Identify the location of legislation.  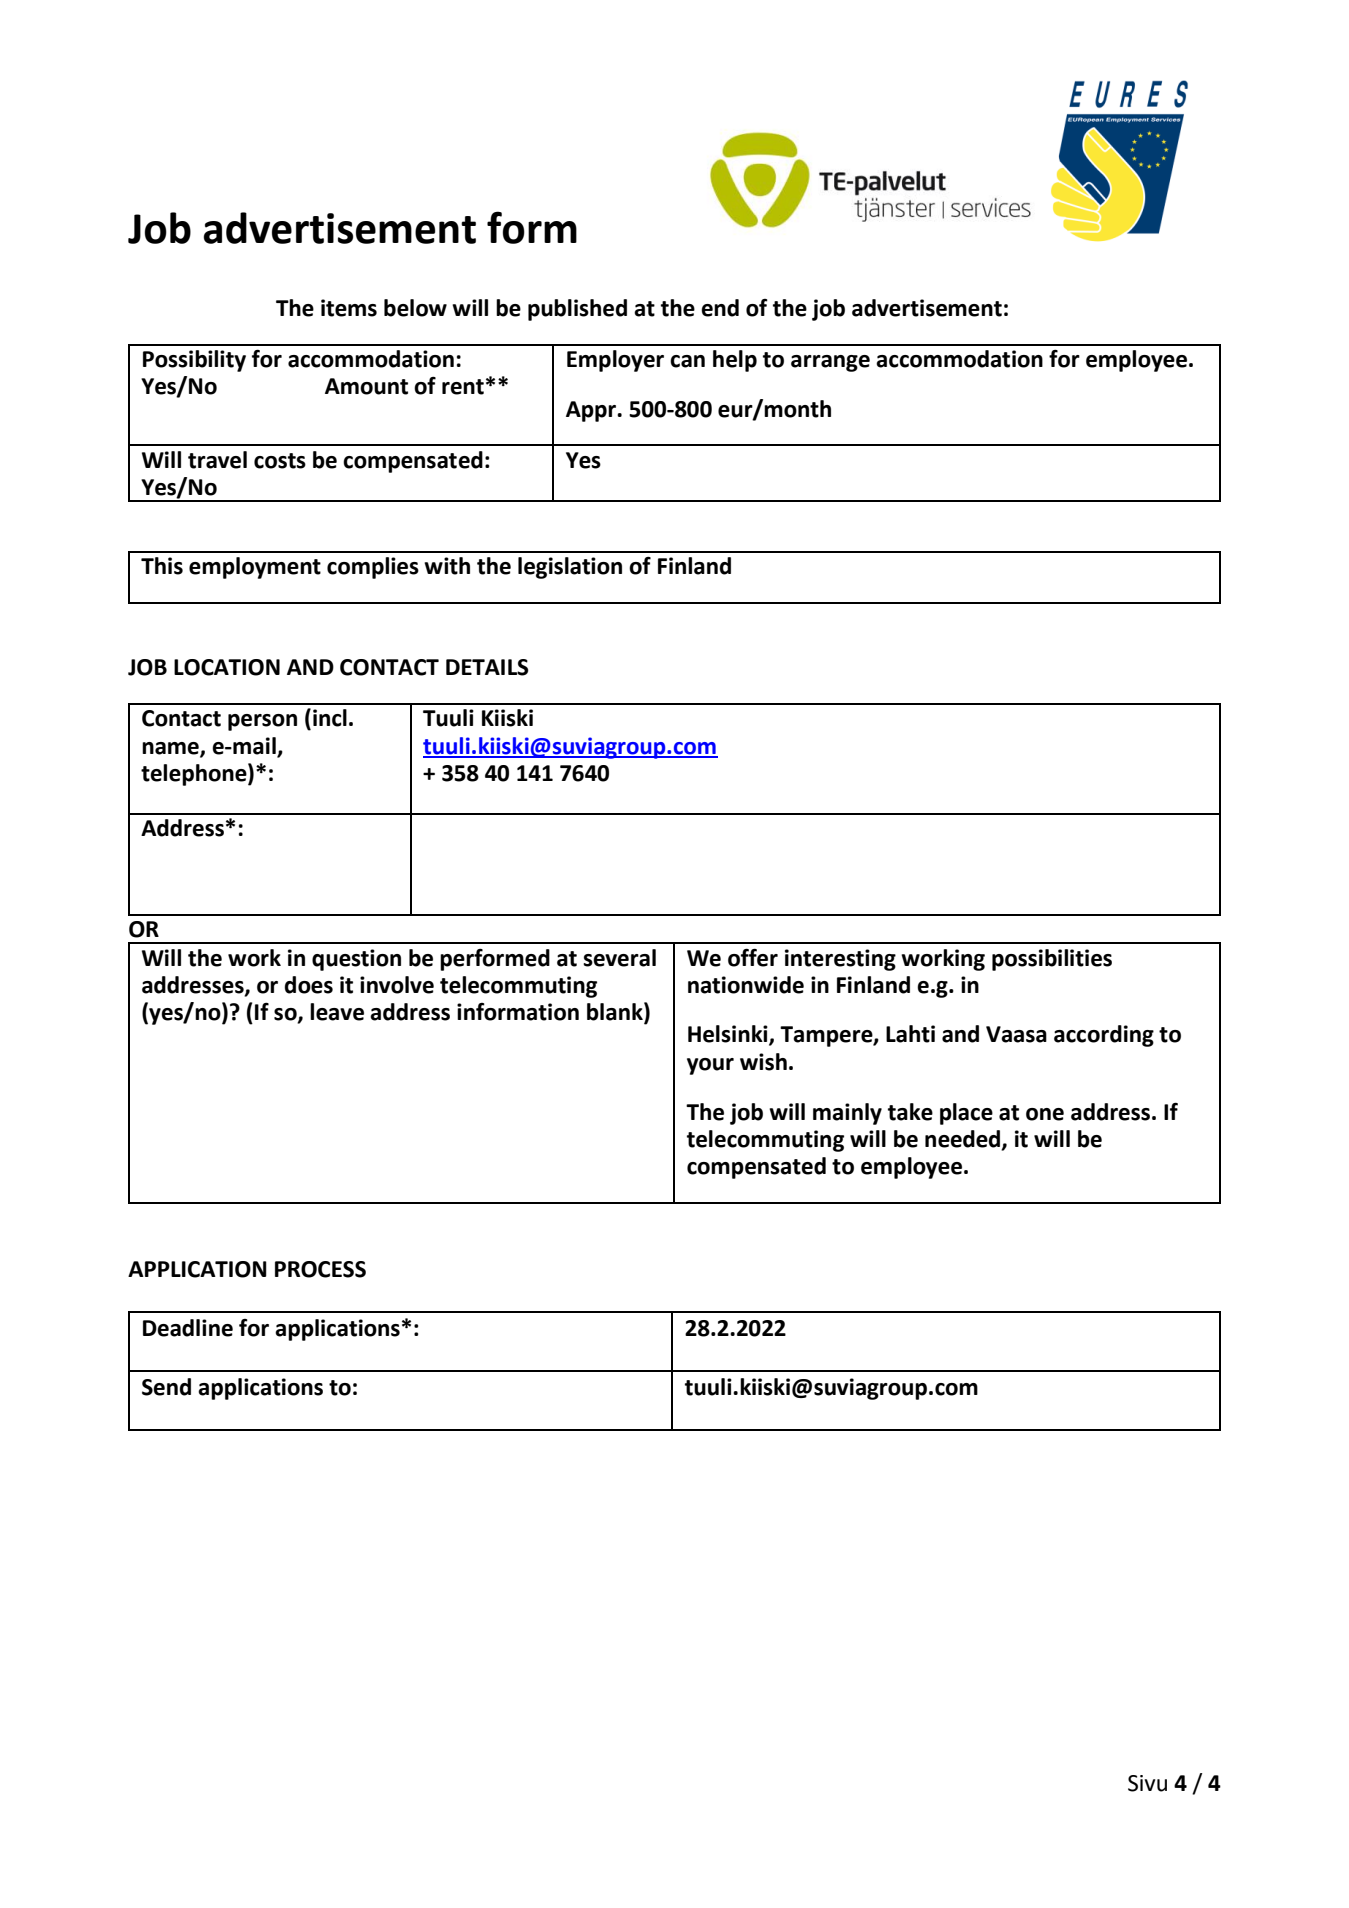
(570, 568).
